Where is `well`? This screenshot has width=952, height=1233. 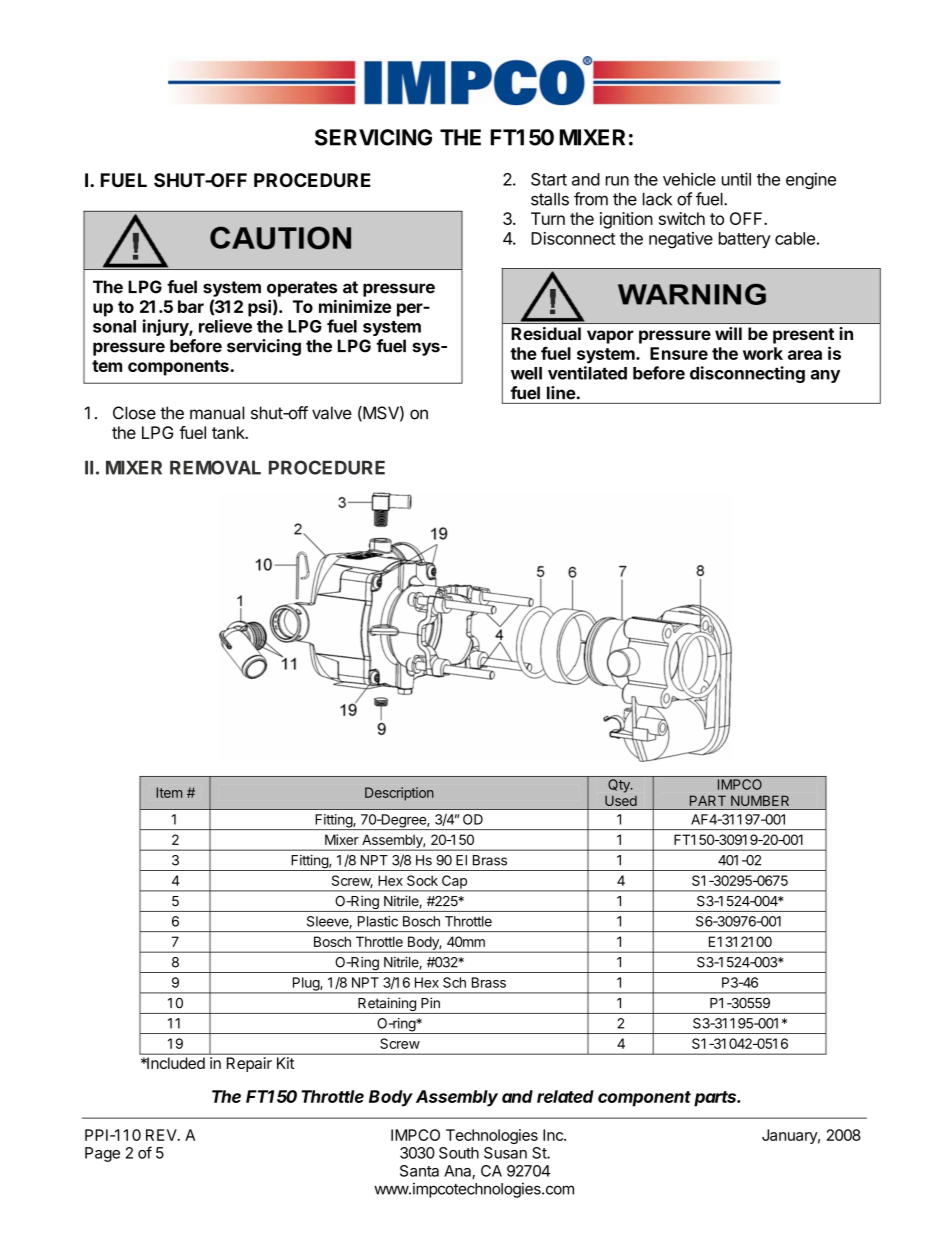 well is located at coordinates (526, 373).
